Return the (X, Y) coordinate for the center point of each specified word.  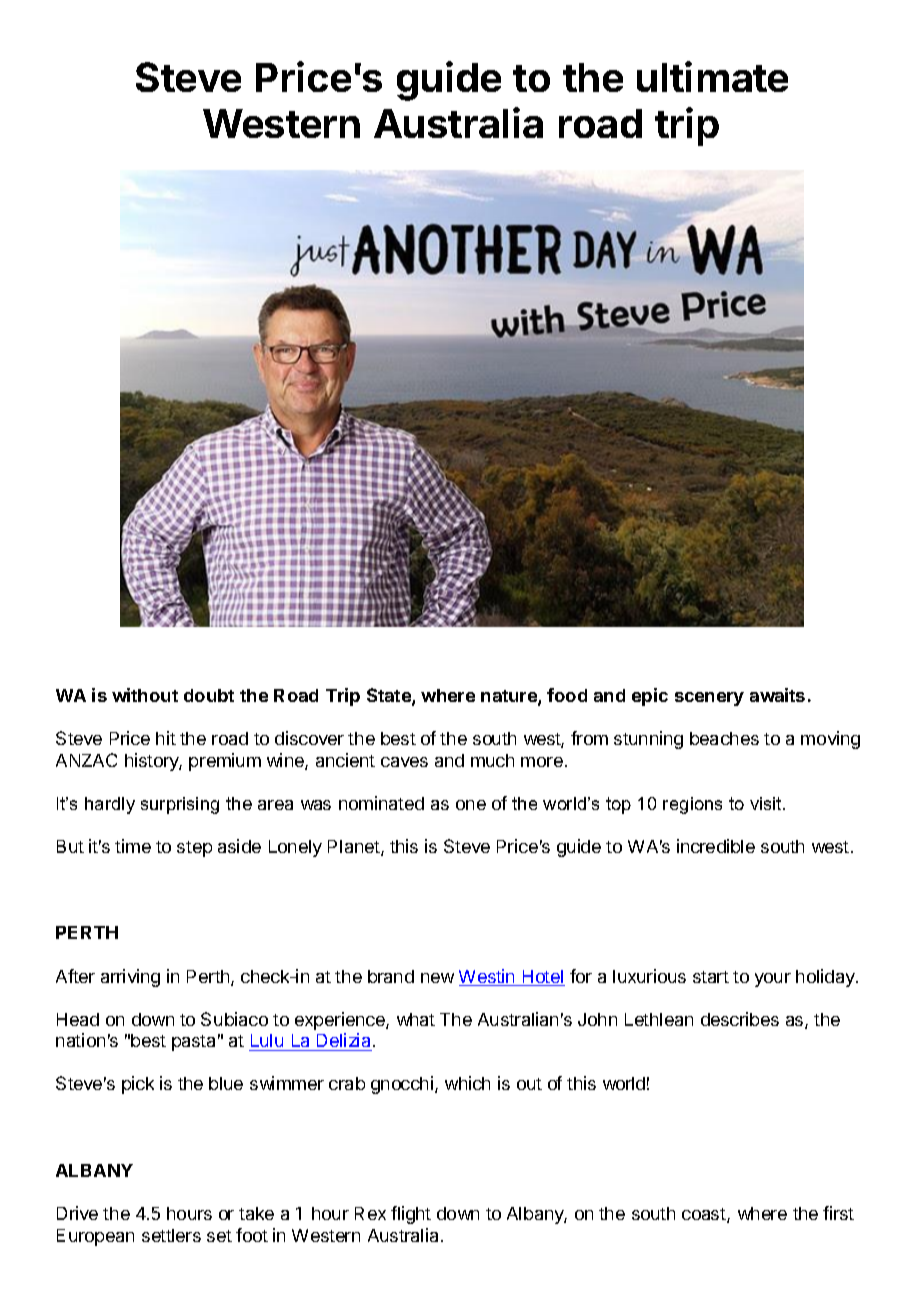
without (145, 695)
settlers (171, 1235)
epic (650, 697)
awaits (777, 695)
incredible (716, 846)
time (133, 846)
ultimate (712, 76)
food (567, 695)
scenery (709, 699)
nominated (381, 803)
